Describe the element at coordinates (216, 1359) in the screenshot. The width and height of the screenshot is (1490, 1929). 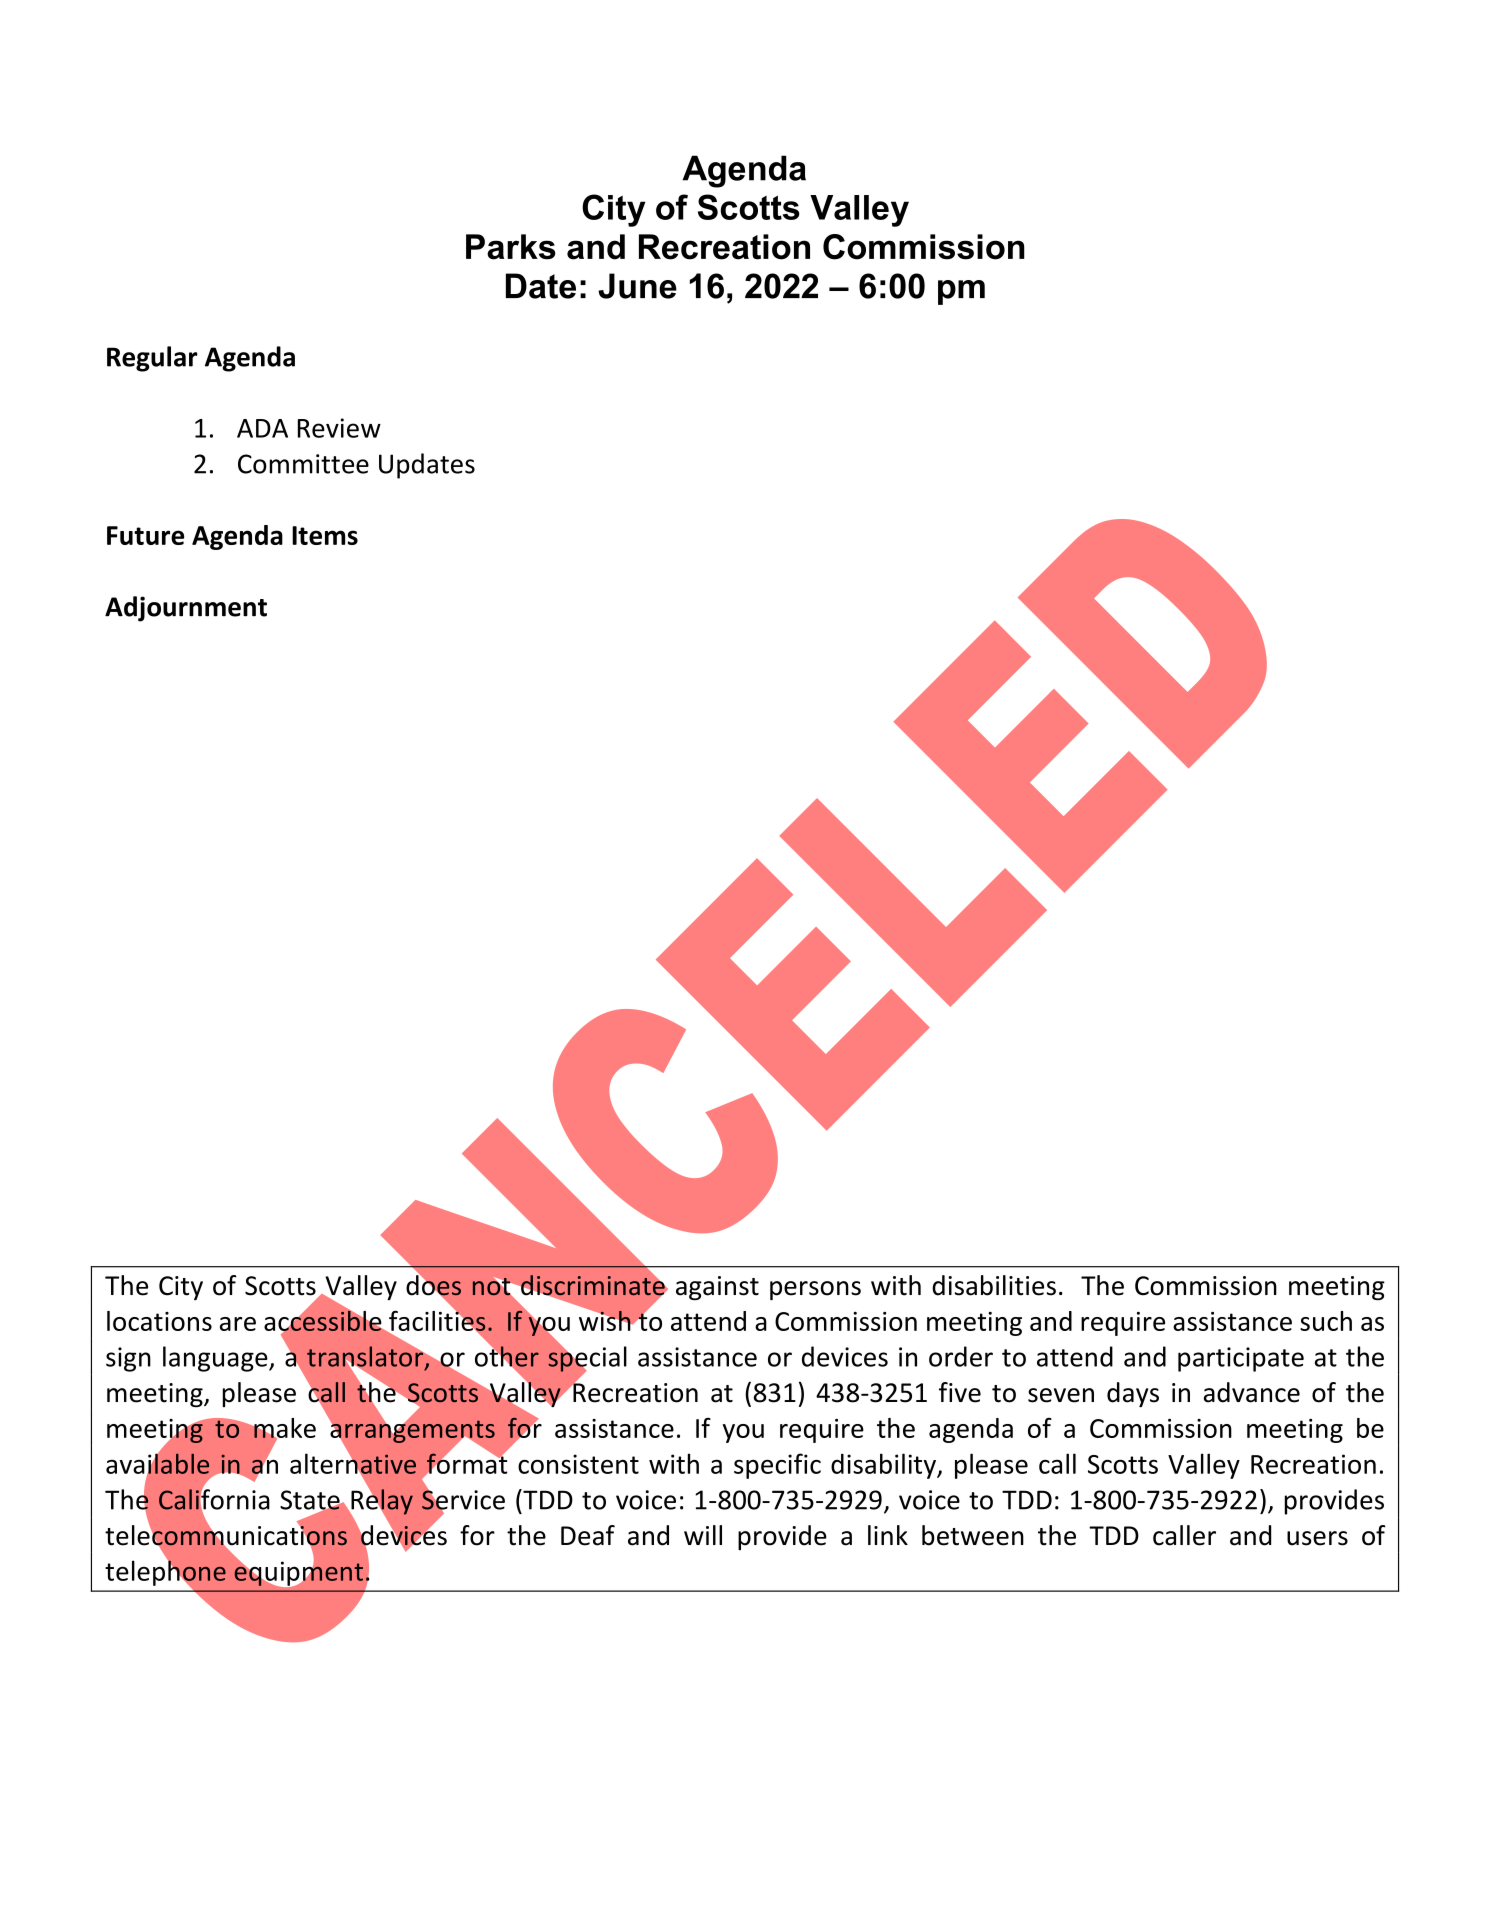
I see `language` at that location.
